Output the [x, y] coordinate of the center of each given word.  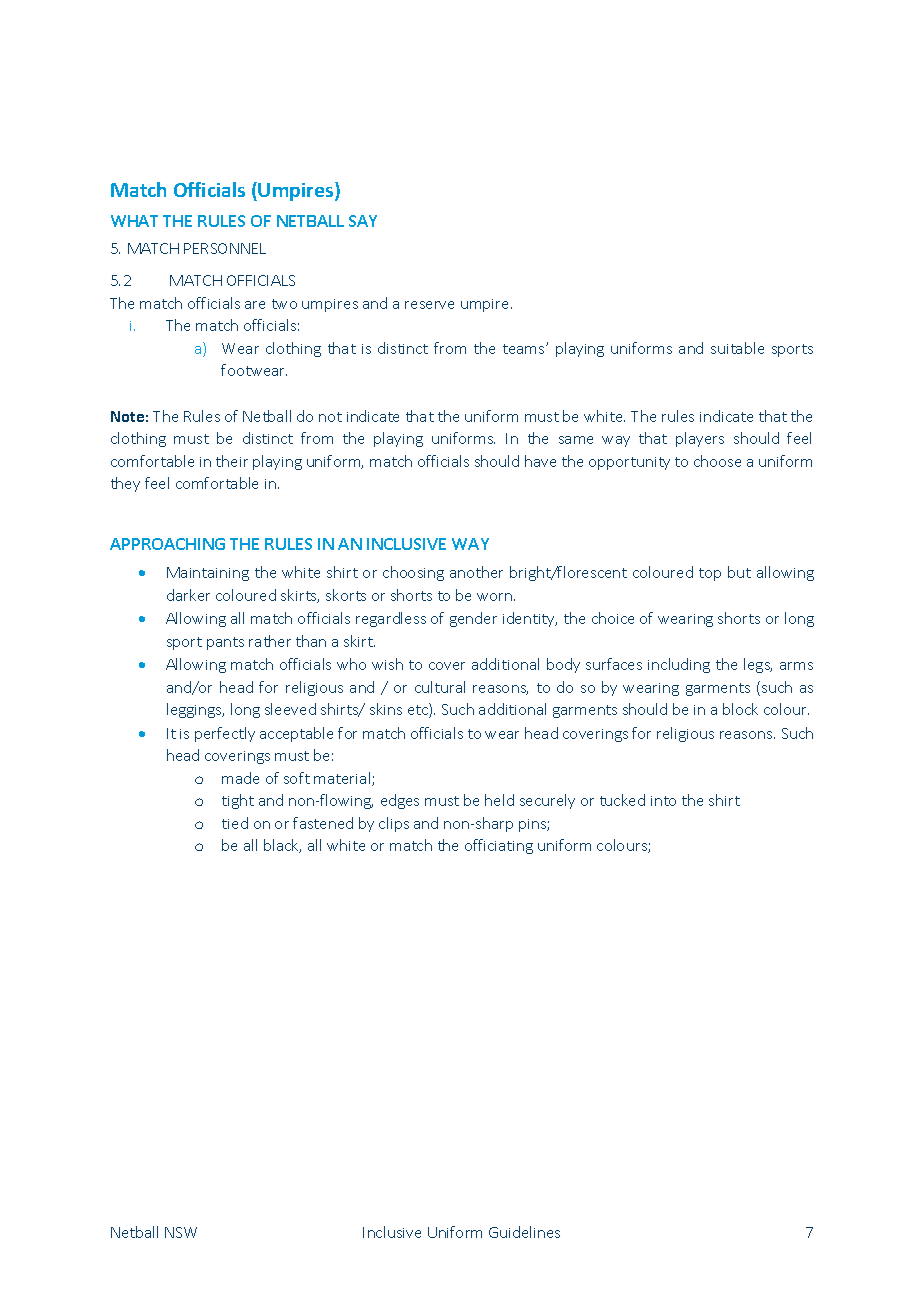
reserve [429, 305]
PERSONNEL [225, 248]
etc [419, 710]
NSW [181, 1232]
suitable [737, 348]
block [740, 709]
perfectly [225, 734]
